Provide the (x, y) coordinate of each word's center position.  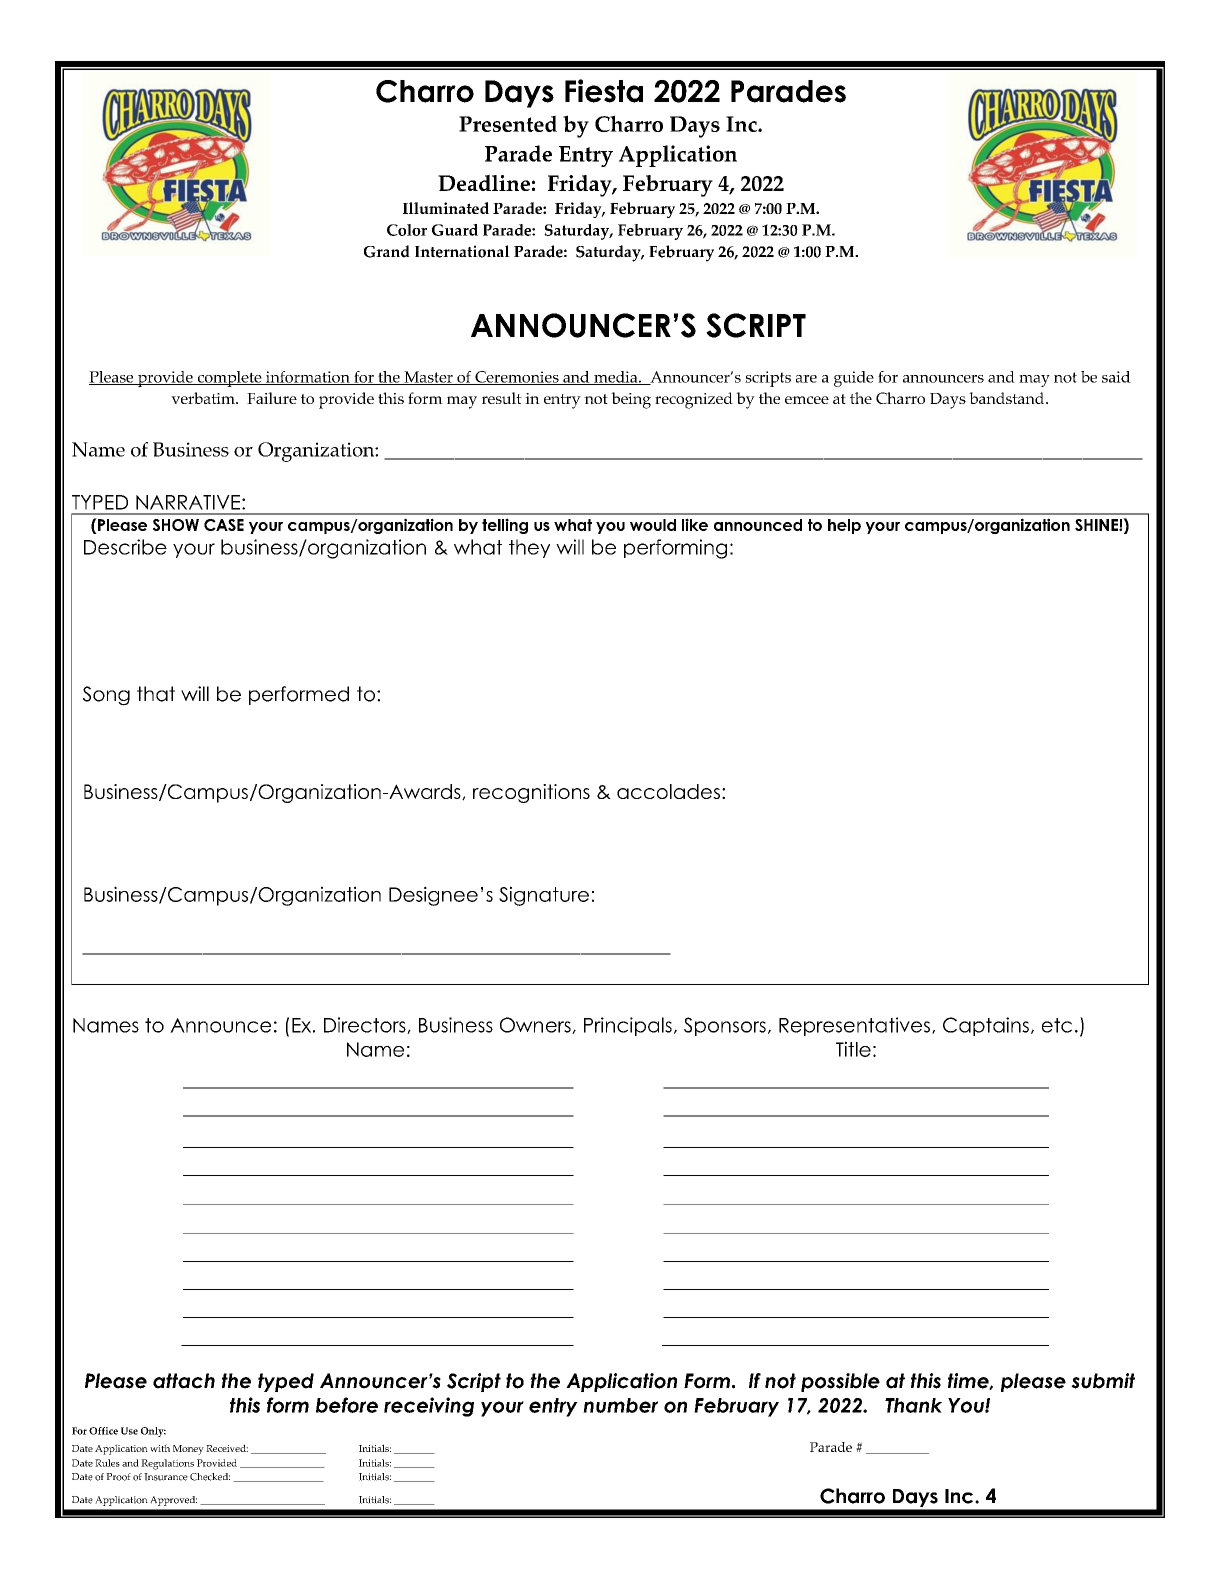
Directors (366, 1025)
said (1116, 377)
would (653, 525)
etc (1057, 1025)
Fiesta (604, 91)
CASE (224, 525)
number (620, 1405)
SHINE (1097, 525)
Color (407, 230)
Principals (628, 1026)
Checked (210, 1477)
